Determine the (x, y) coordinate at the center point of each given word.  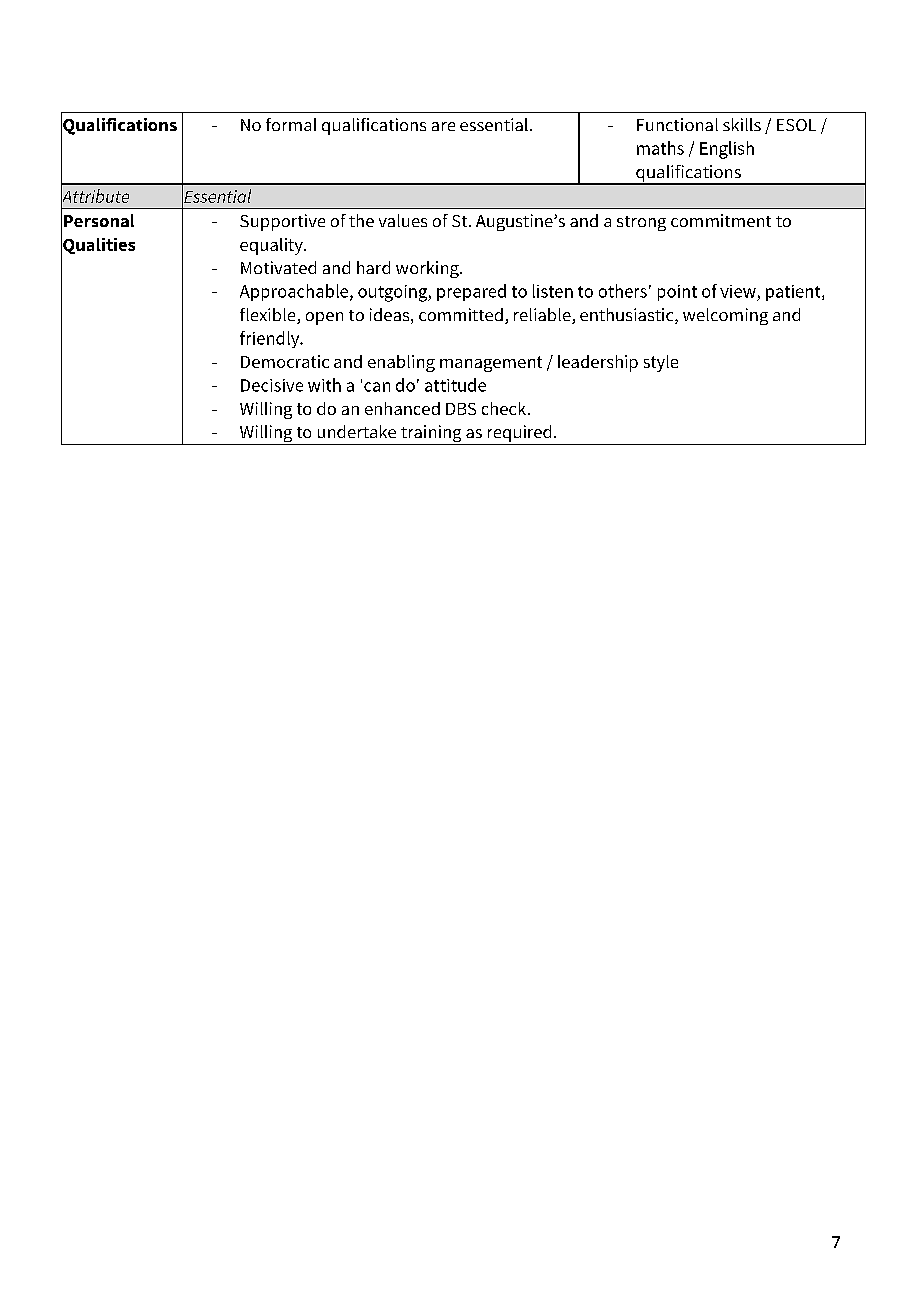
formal (291, 124)
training (431, 435)
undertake (357, 431)
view (738, 291)
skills (742, 124)
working (428, 269)
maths (660, 148)
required (519, 433)
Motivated (278, 267)
